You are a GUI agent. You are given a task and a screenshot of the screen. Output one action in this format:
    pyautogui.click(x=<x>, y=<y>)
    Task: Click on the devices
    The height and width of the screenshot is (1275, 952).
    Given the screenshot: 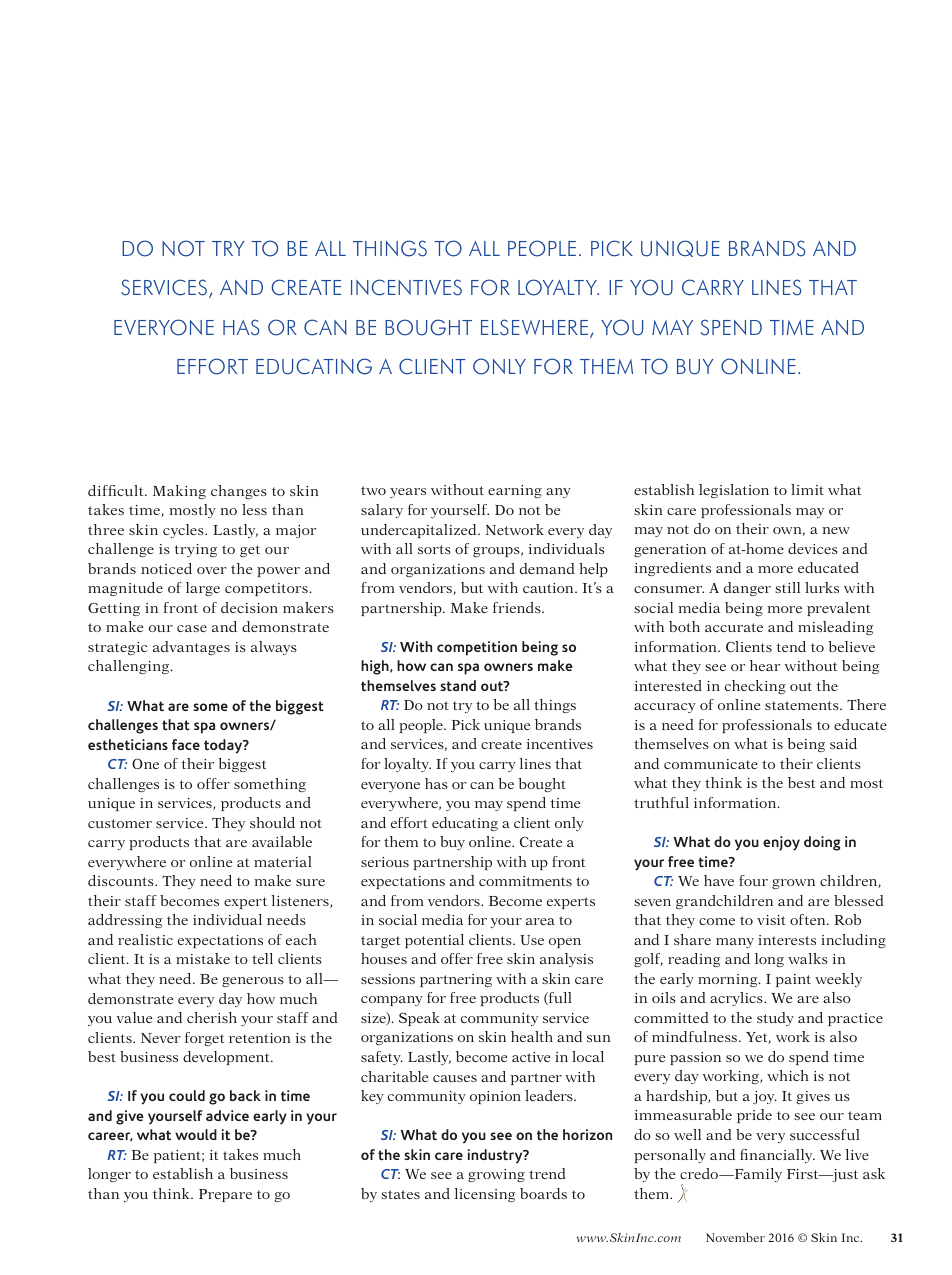 What is the action you would take?
    pyautogui.click(x=813, y=548)
